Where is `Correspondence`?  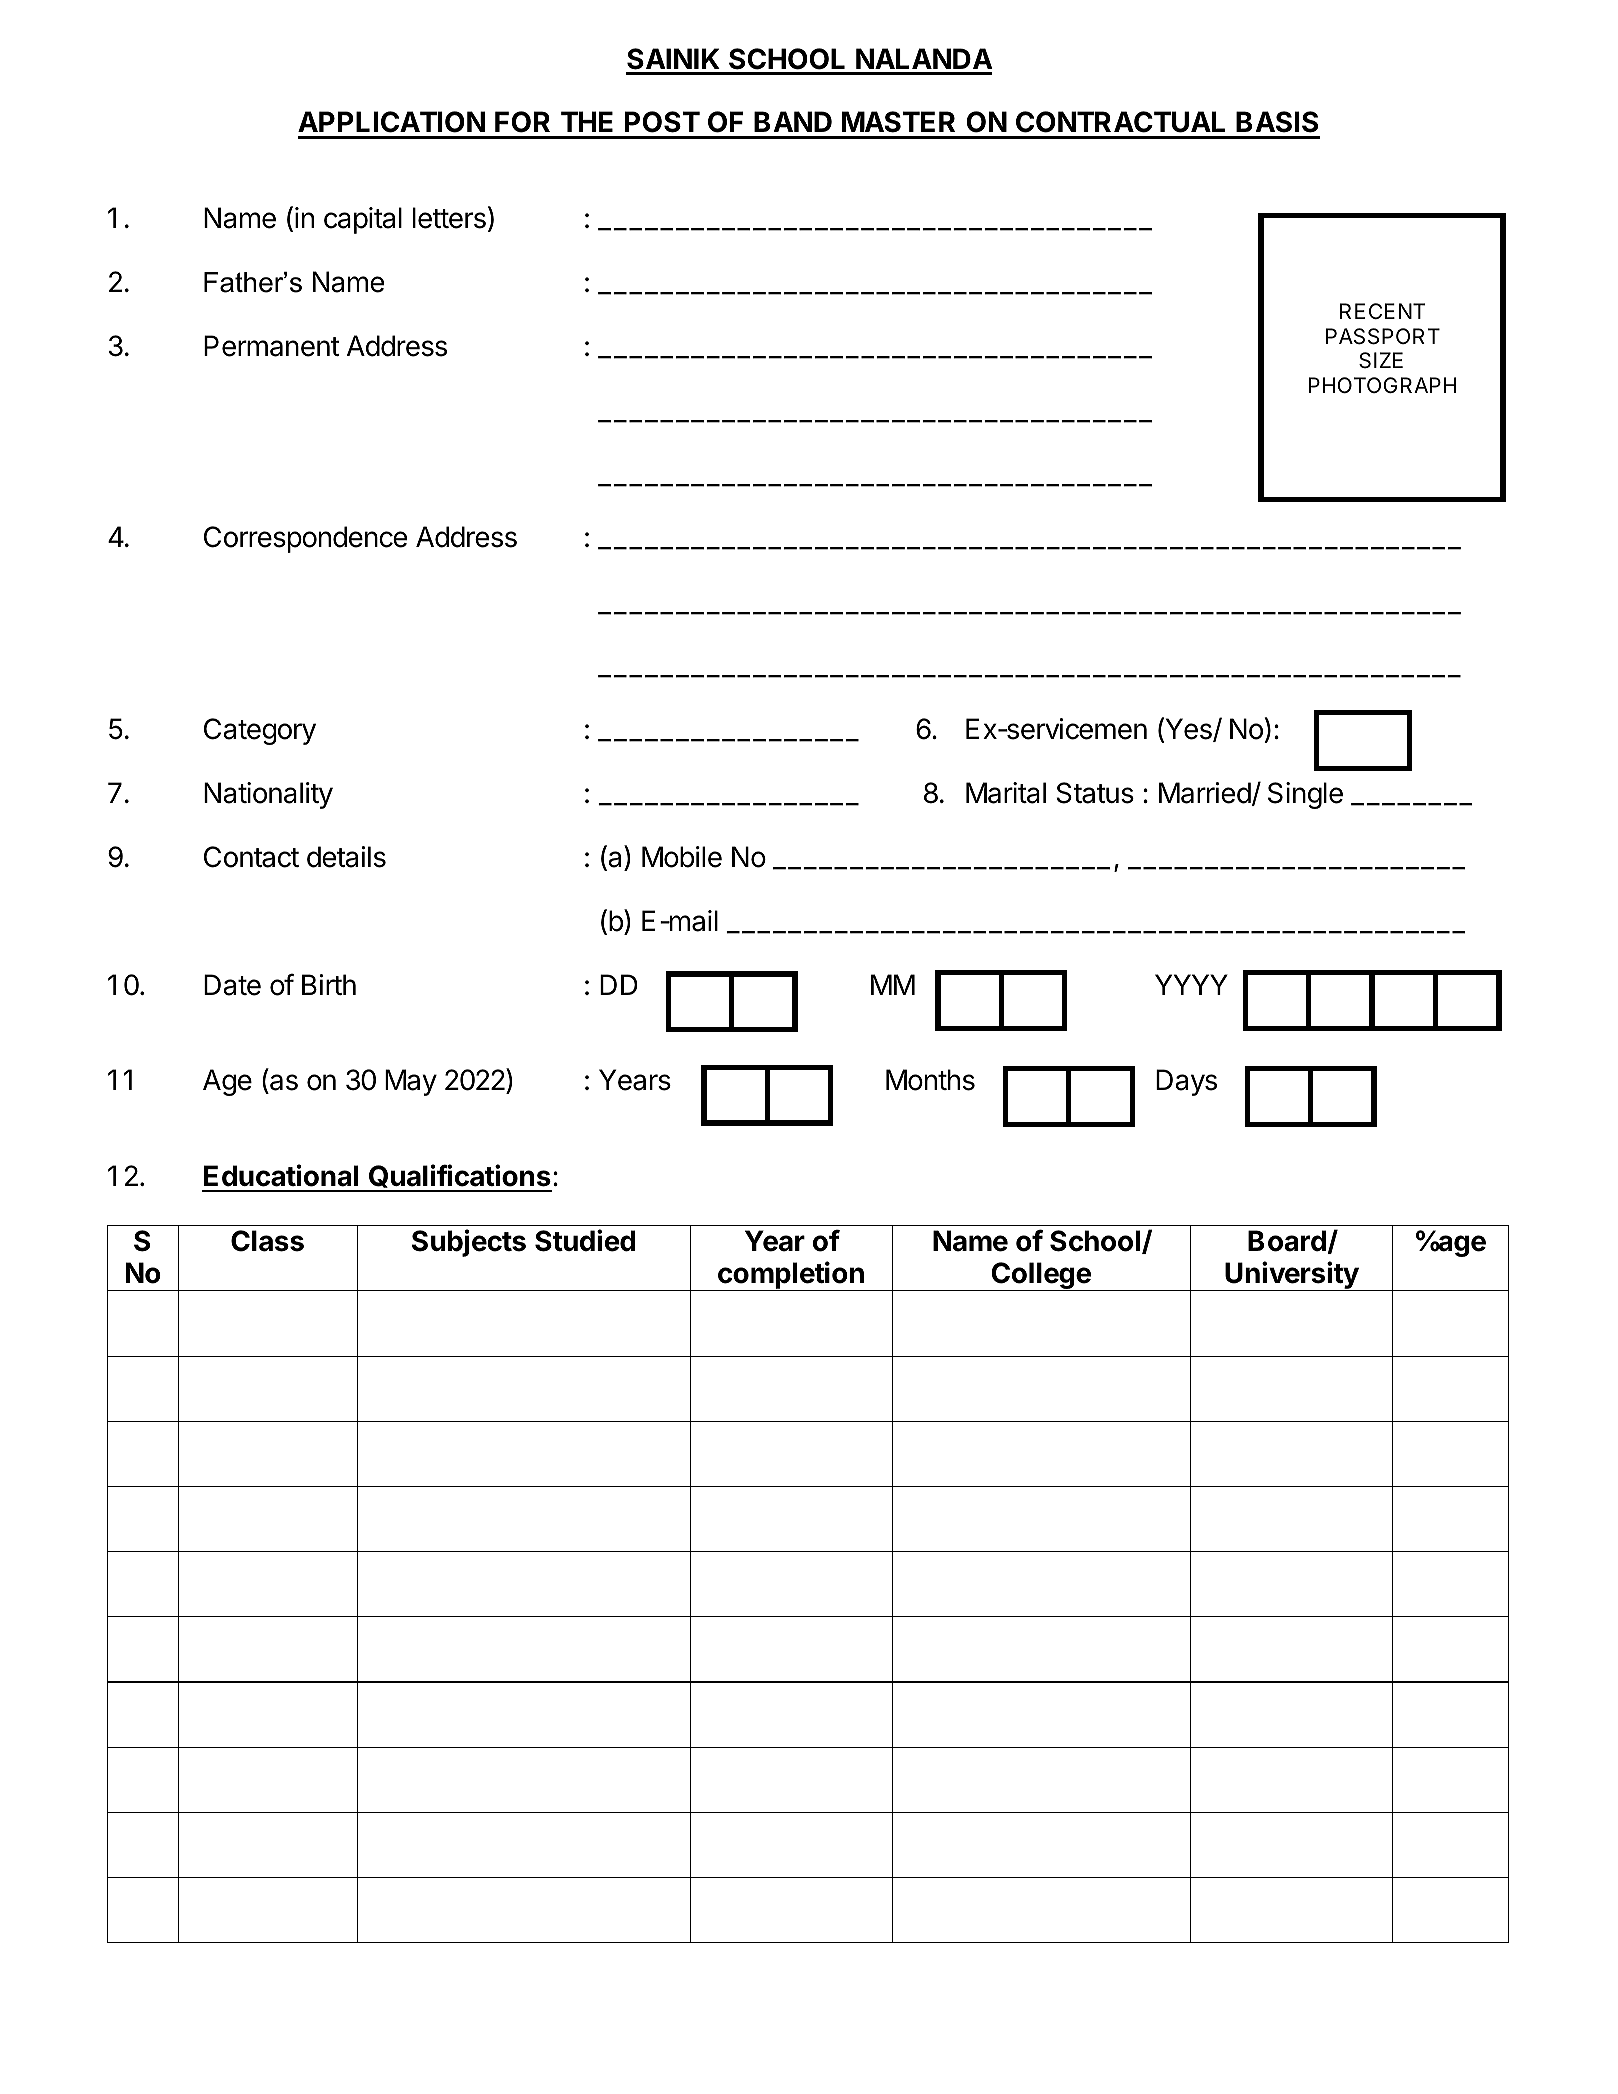 Correspondence is located at coordinates (305, 539).
